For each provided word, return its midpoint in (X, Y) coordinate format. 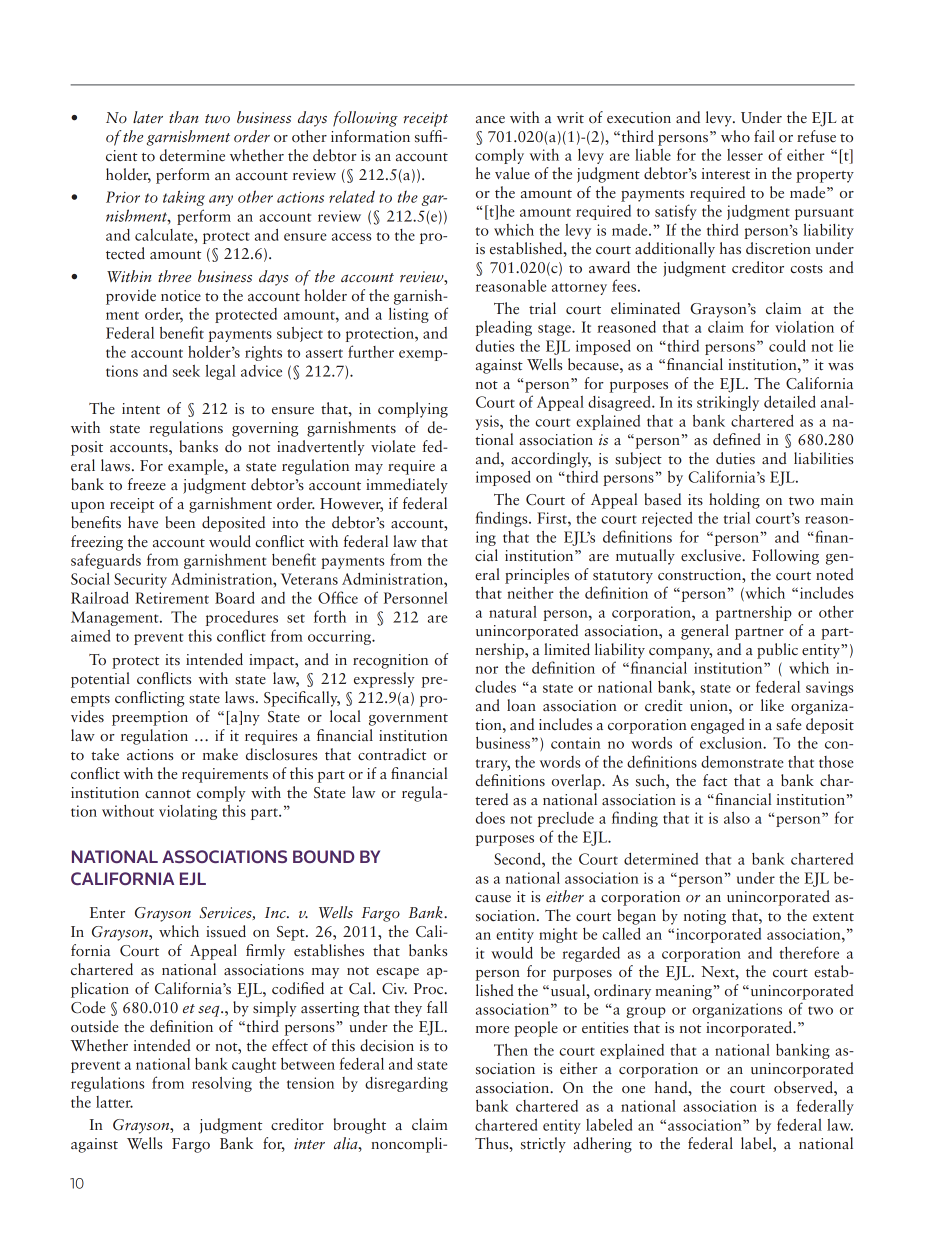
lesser (745, 155)
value (512, 173)
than (184, 117)
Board (235, 598)
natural (513, 612)
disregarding (406, 1084)
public (777, 651)
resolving (222, 1084)
